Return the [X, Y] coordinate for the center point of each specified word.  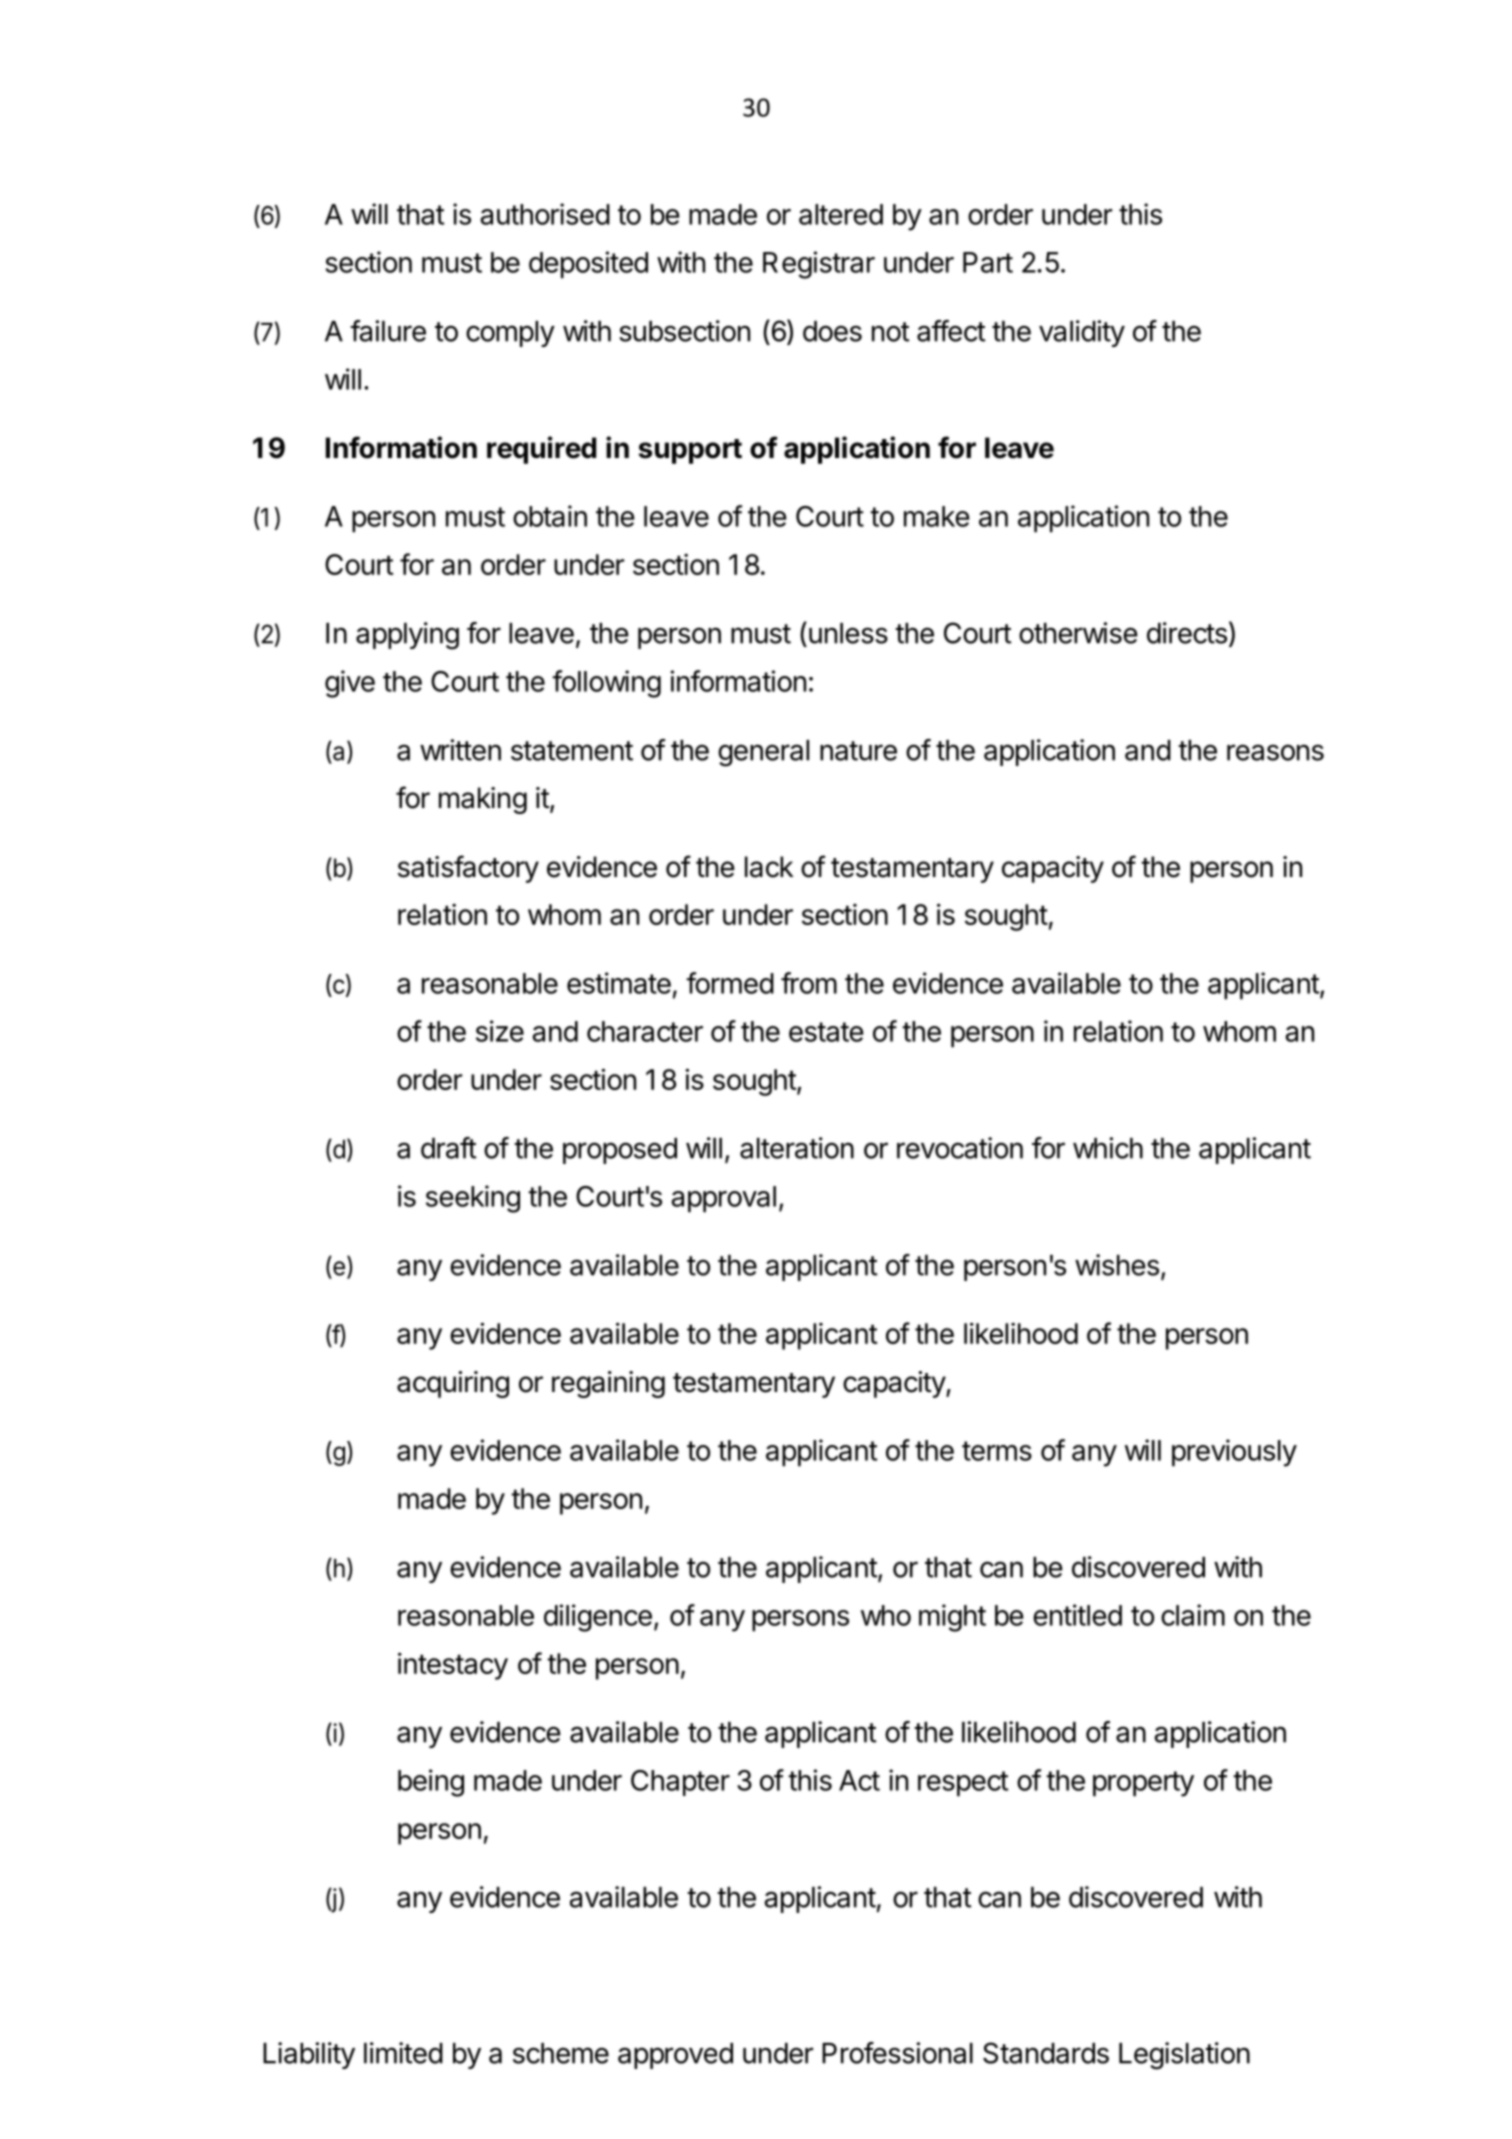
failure [388, 331]
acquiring [453, 1384]
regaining [608, 1384]
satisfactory [468, 869]
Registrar [819, 265]
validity [1082, 333]
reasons [1275, 752]
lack [769, 867]
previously [1234, 1453]
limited [403, 2053]
